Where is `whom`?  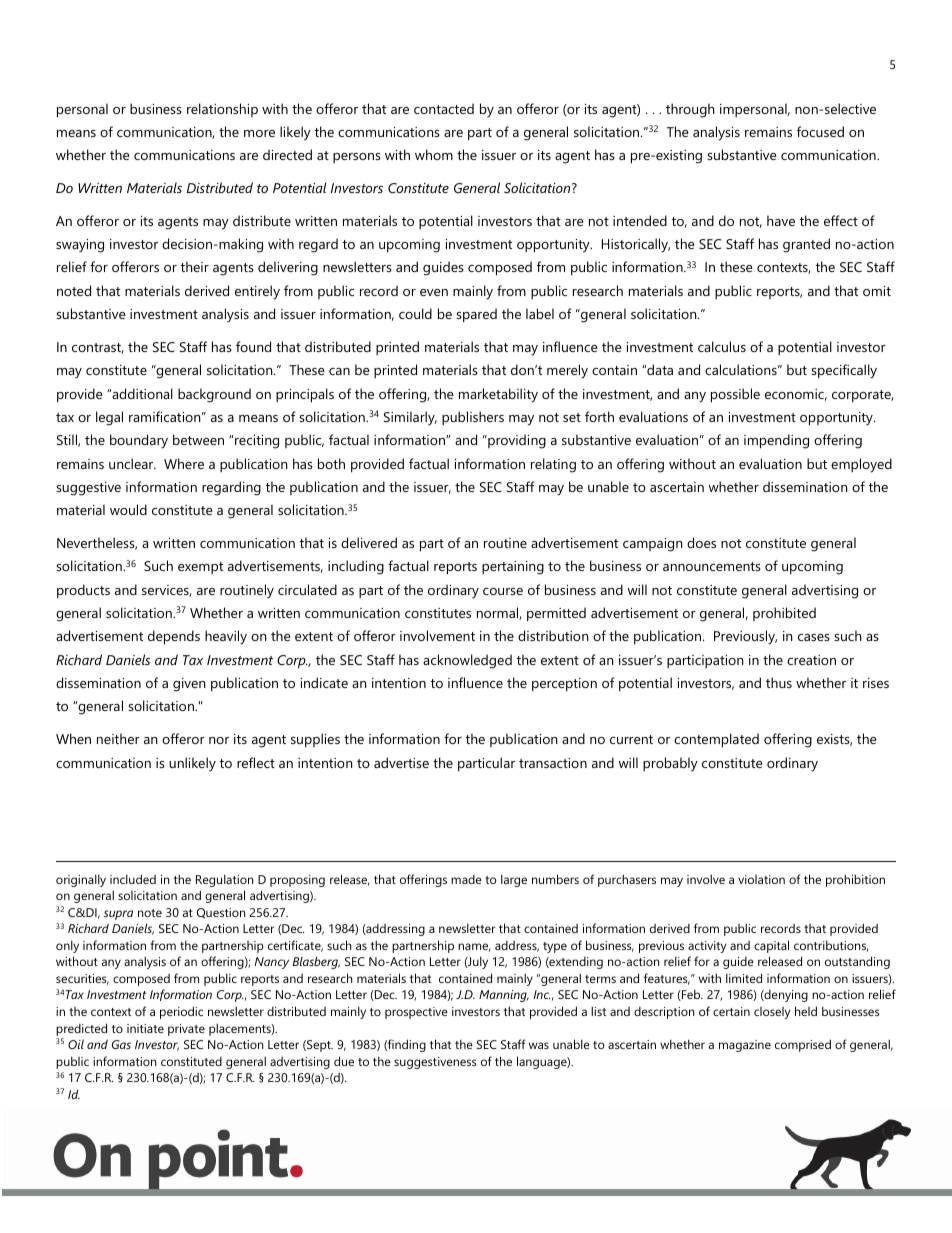
whom is located at coordinates (434, 154).
